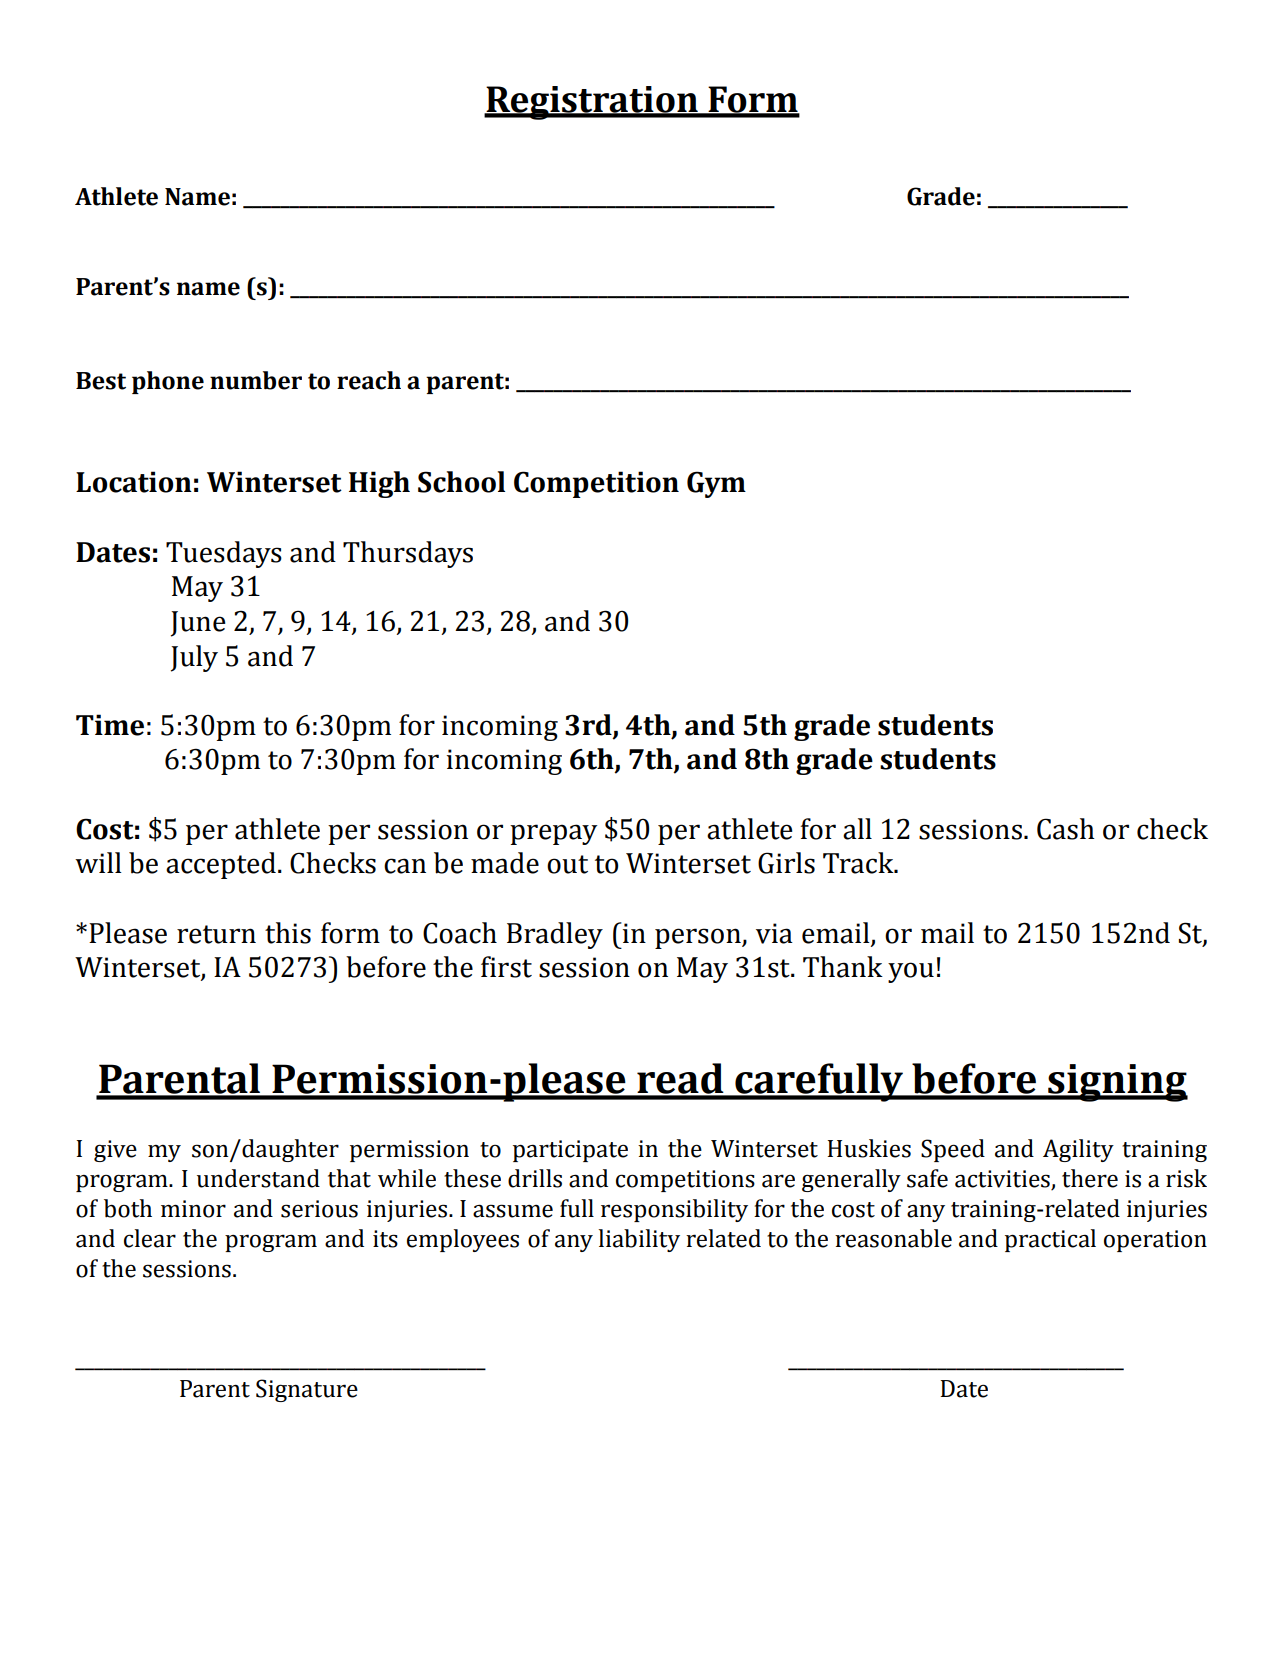 The width and height of the image is (1284, 1662). I want to click on Girls, so click(786, 863).
